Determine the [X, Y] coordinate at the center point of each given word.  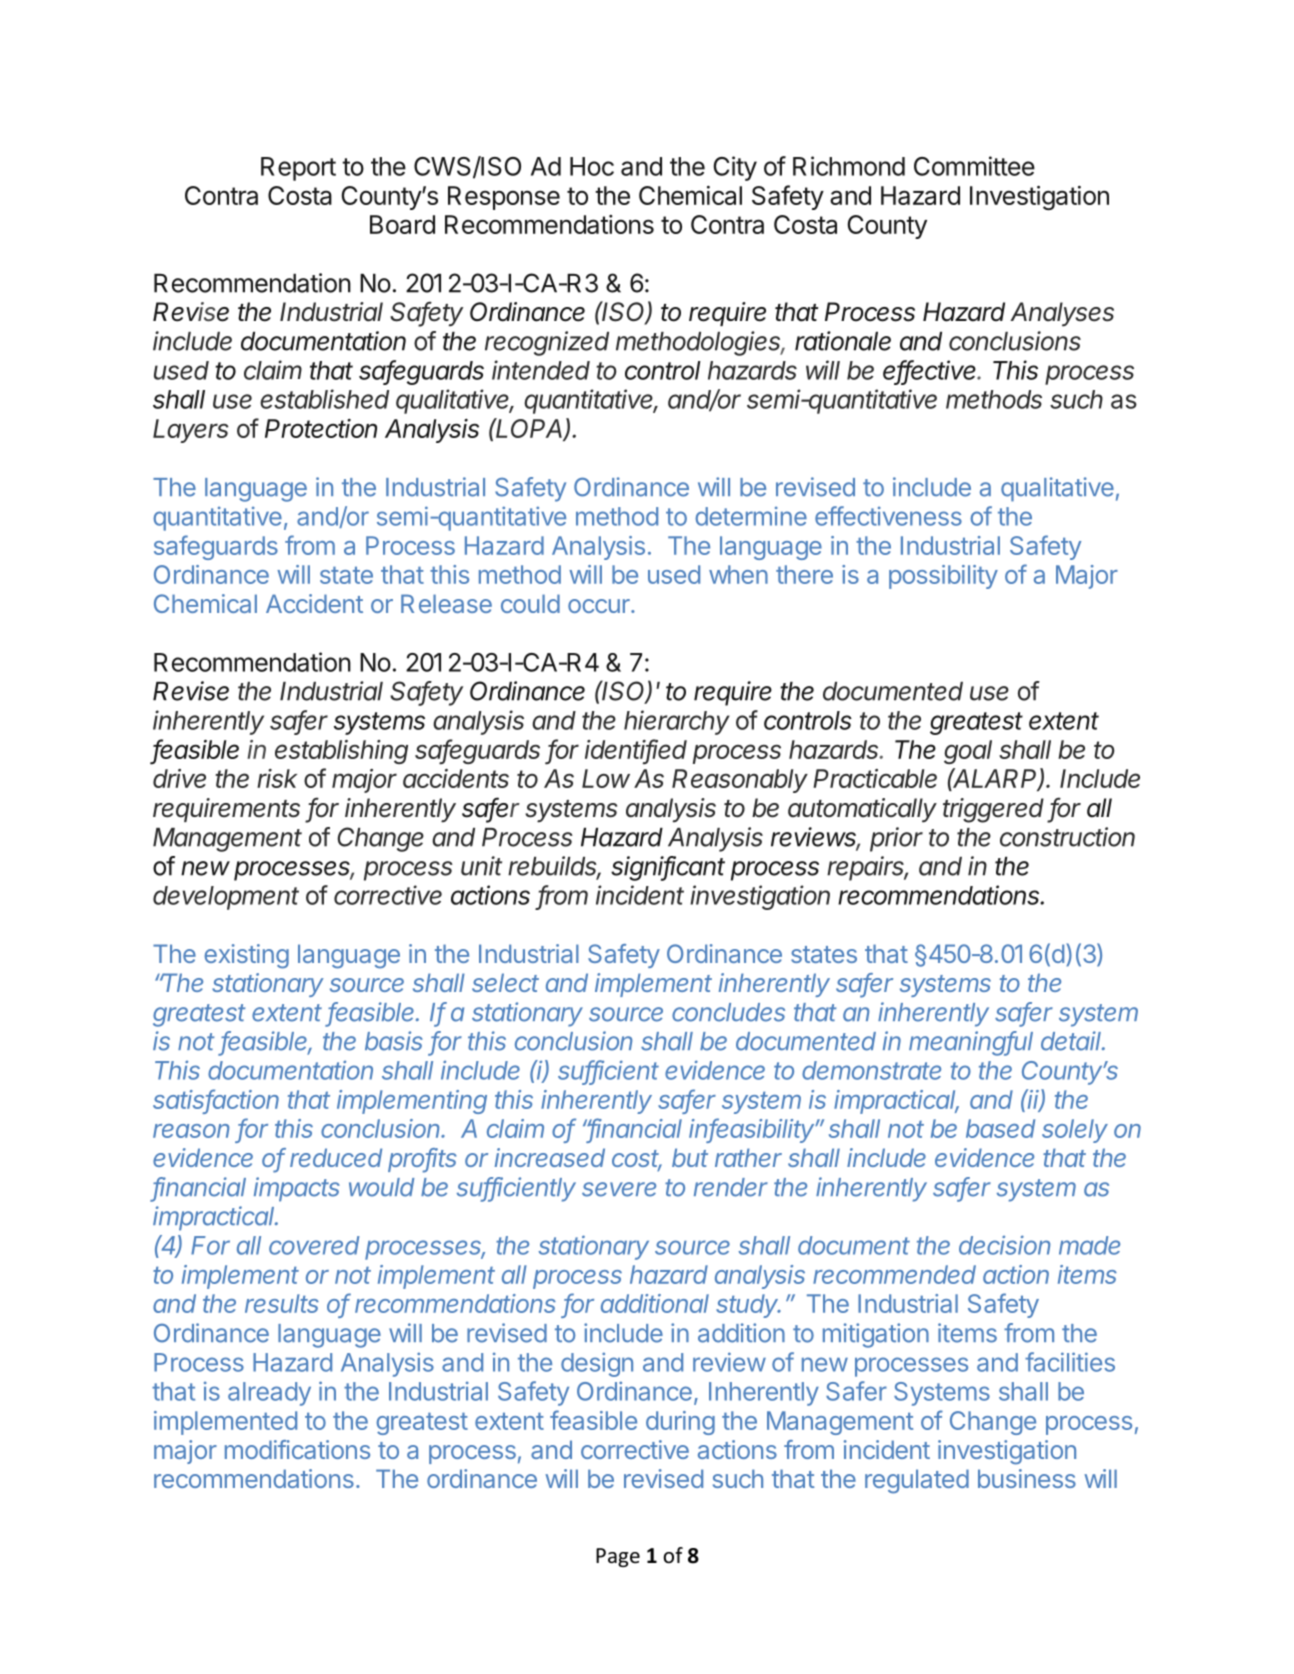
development [226, 898]
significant [668, 868]
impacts [297, 1189]
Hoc [592, 166]
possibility [943, 577]
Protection [321, 428]
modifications [297, 1449]
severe [619, 1189]
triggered [993, 810]
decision [1004, 1245]
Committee [974, 166]
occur [600, 606]
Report [298, 169]
